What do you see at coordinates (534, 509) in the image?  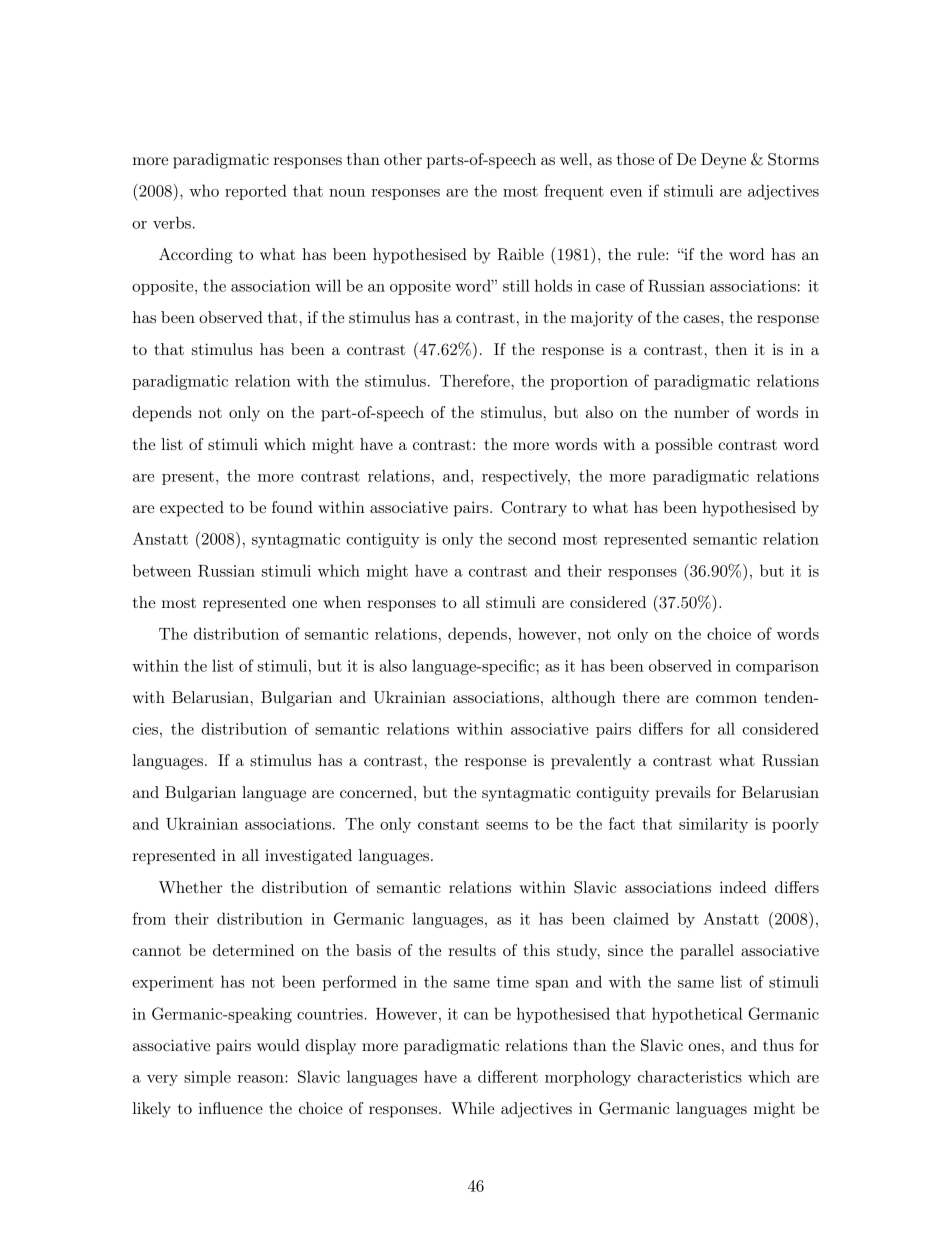 I see `Contrary` at bounding box center [534, 509].
